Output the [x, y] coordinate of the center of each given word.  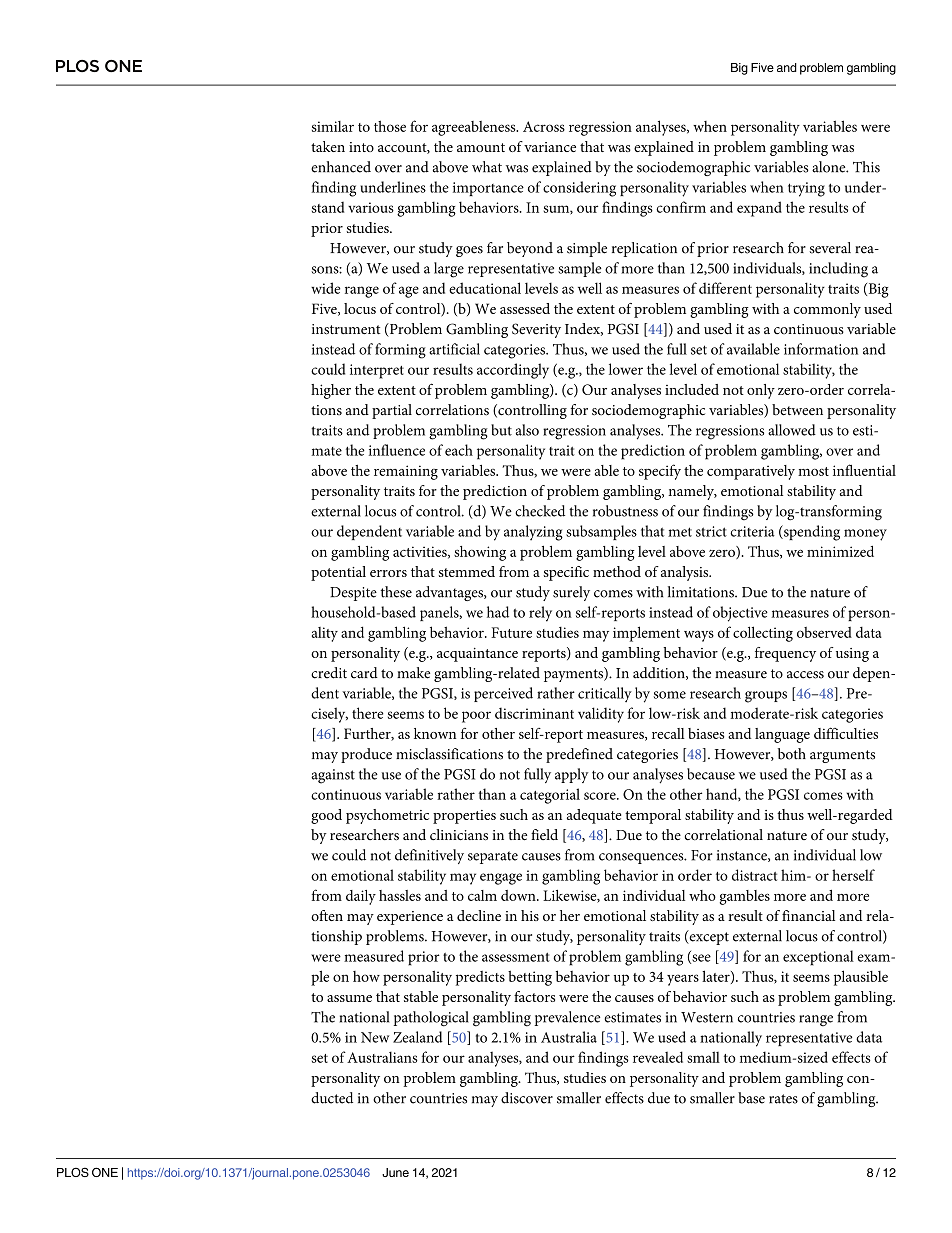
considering [579, 189]
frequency [785, 654]
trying [806, 189]
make [413, 673]
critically [605, 694]
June [395, 1172]
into [361, 147]
